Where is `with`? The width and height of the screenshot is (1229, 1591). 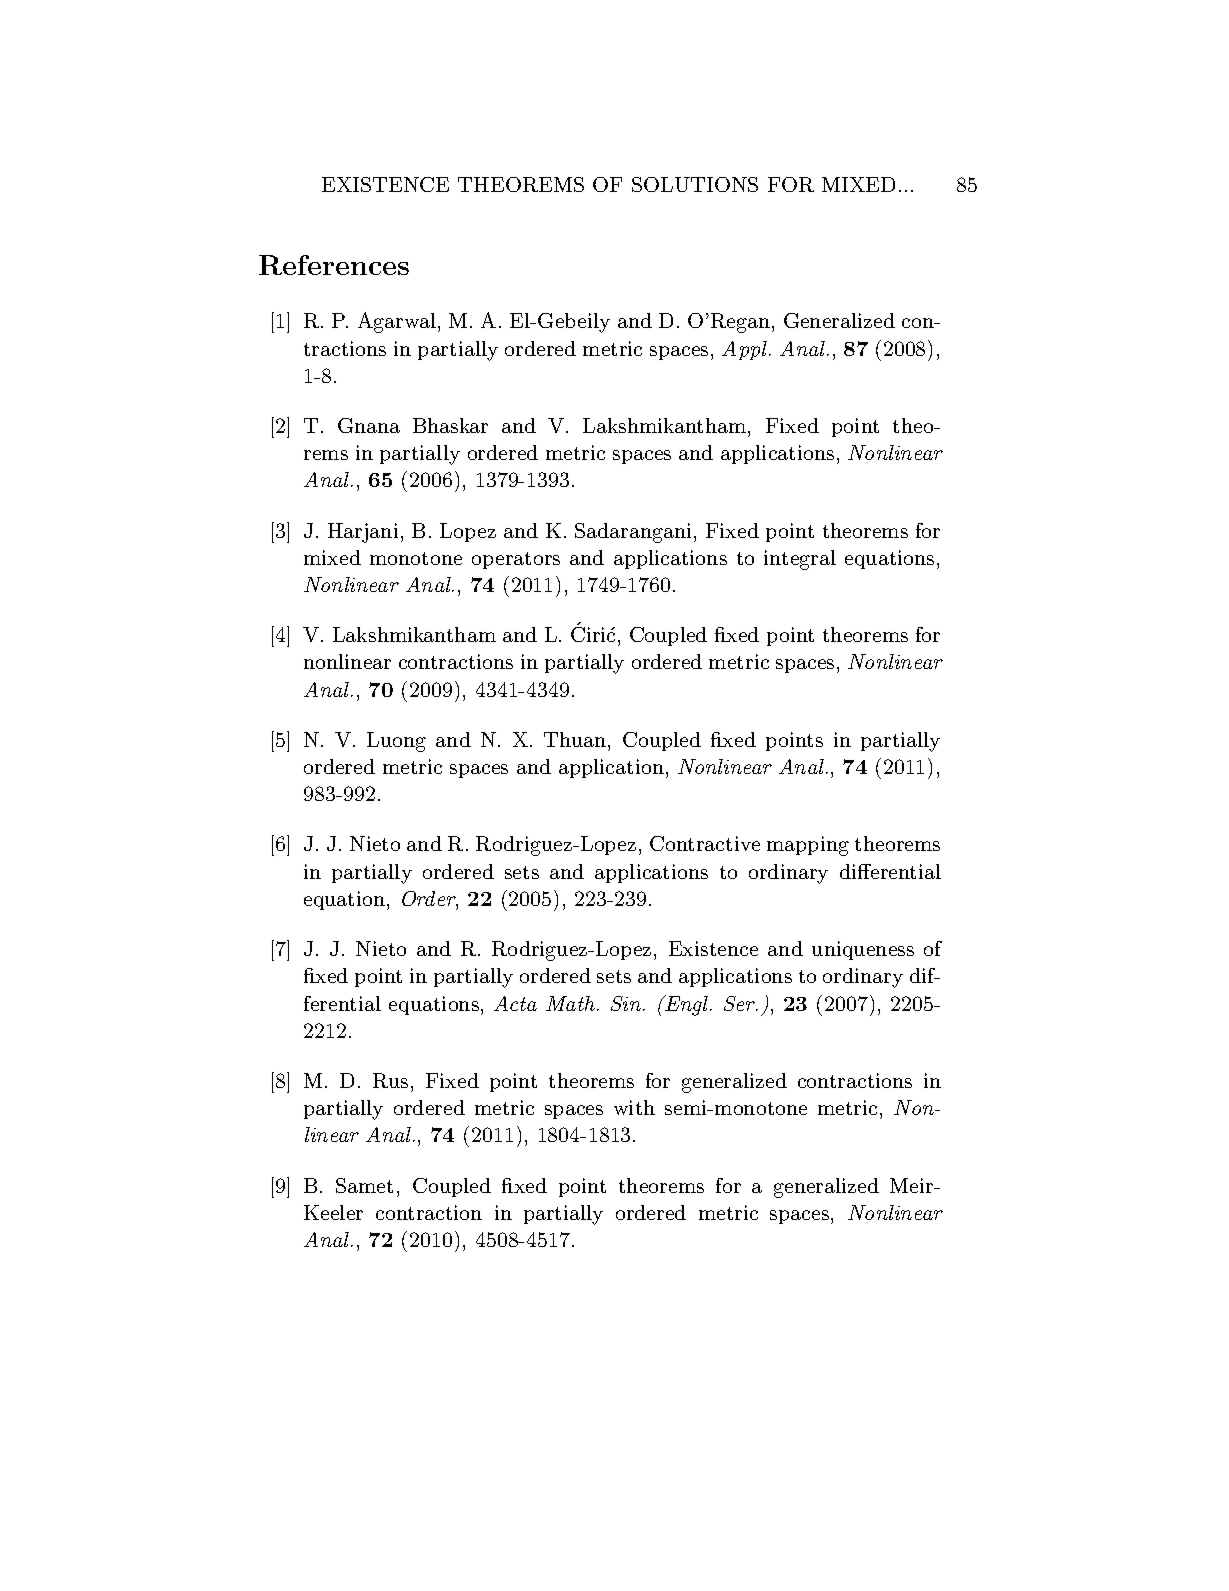
with is located at coordinates (634, 1107).
